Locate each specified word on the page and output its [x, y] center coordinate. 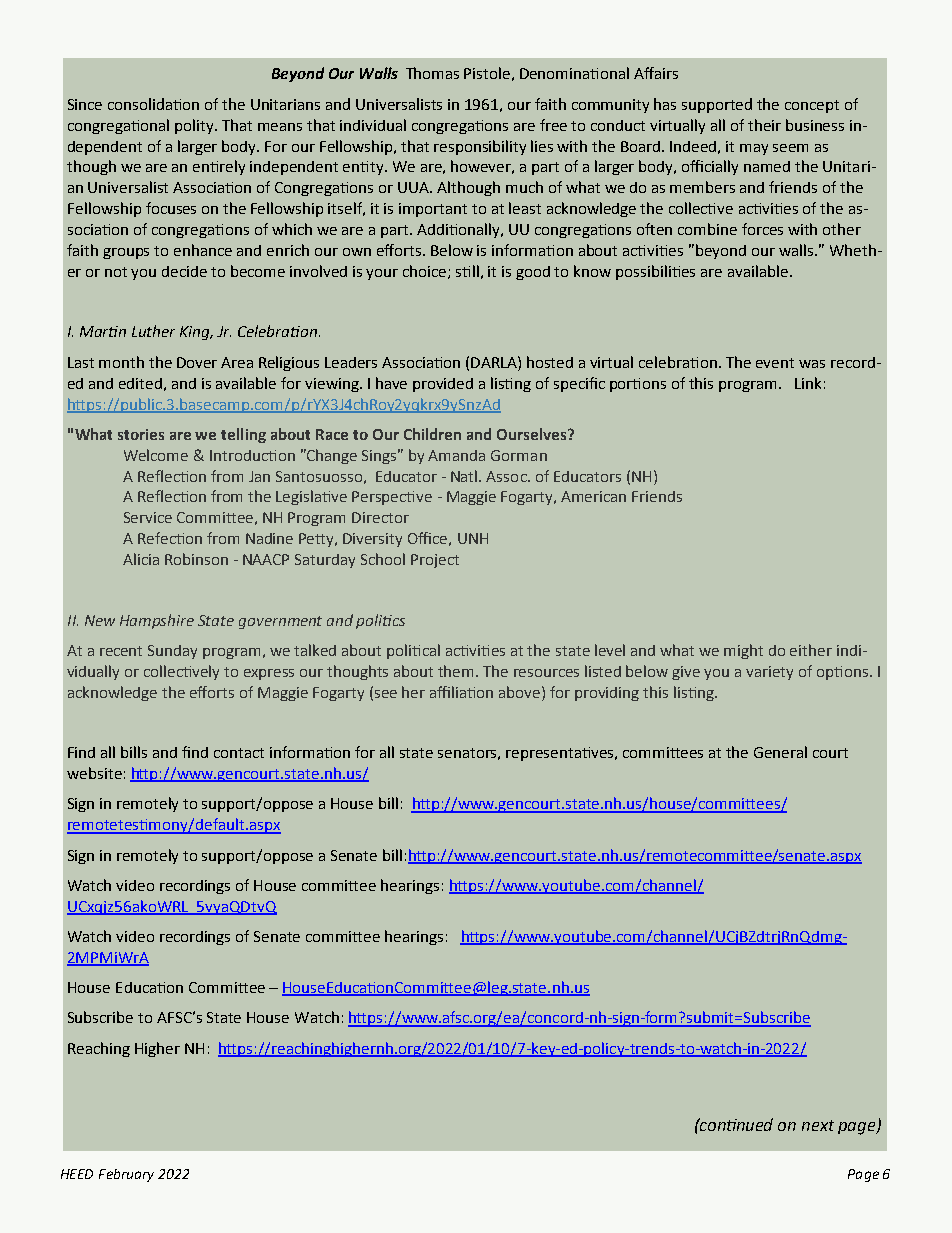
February [126, 1175]
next [818, 1125]
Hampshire [157, 621]
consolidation [153, 104]
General [780, 752]
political [413, 651]
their [764, 125]
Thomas [432, 73]
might [743, 651]
